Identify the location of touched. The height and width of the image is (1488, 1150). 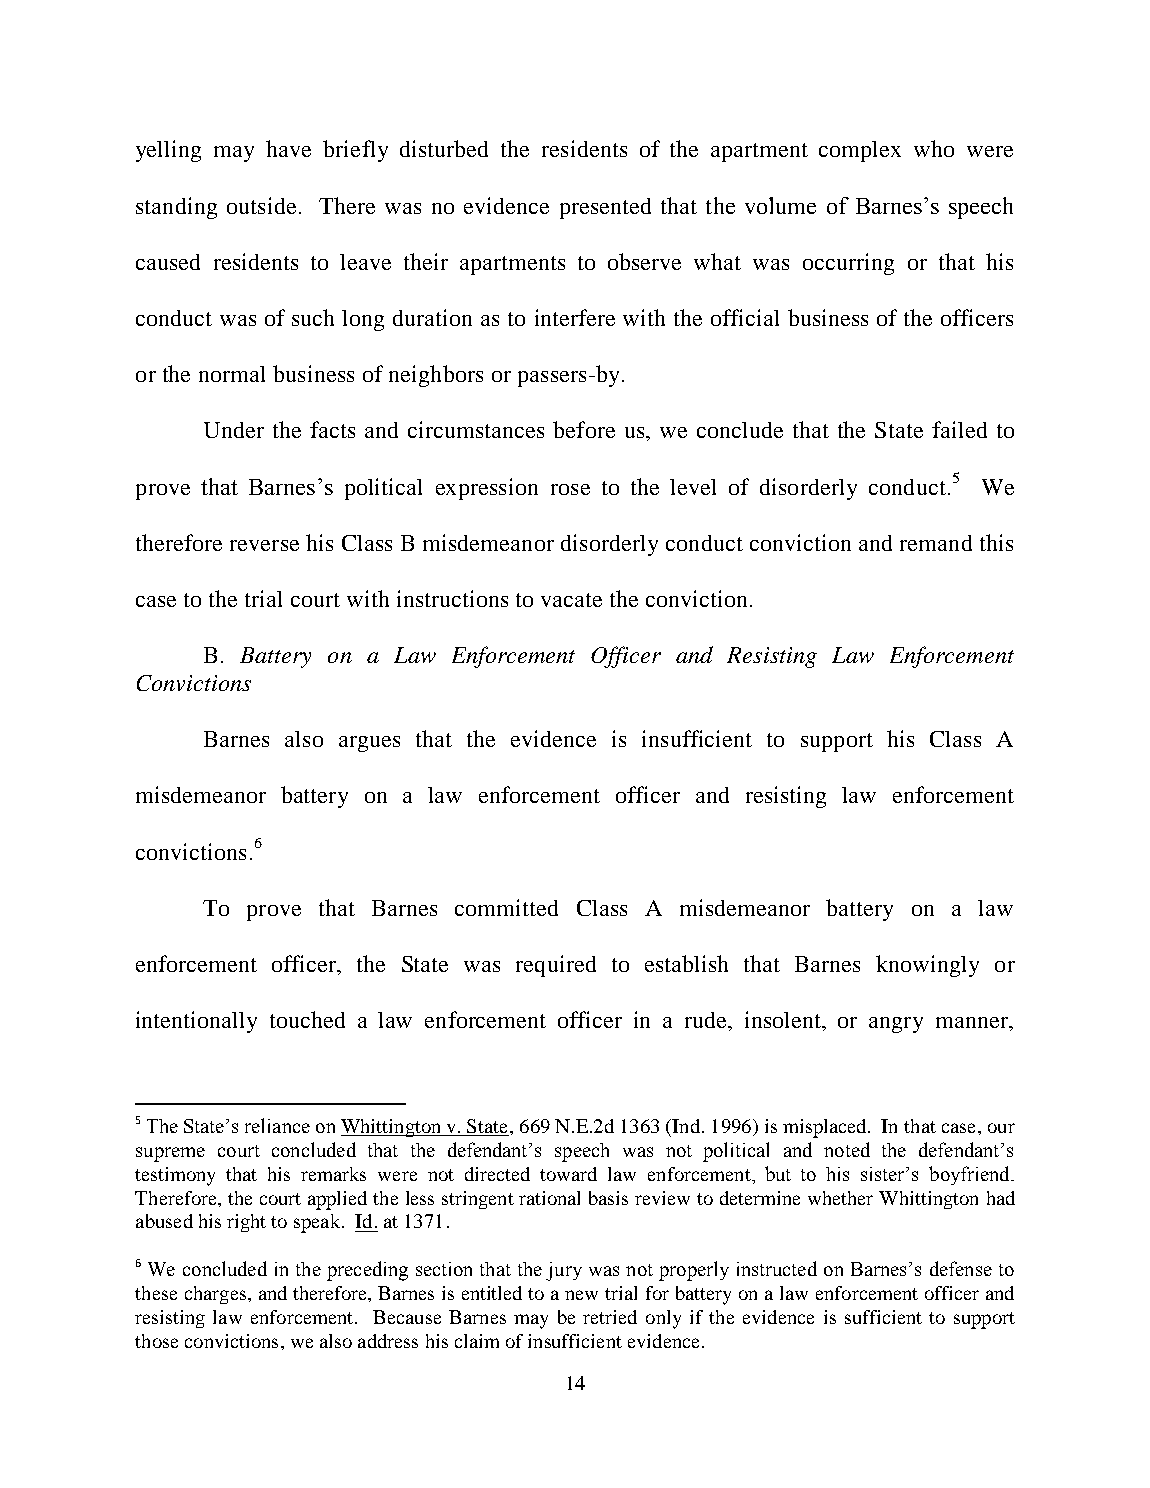
(307, 1019).
